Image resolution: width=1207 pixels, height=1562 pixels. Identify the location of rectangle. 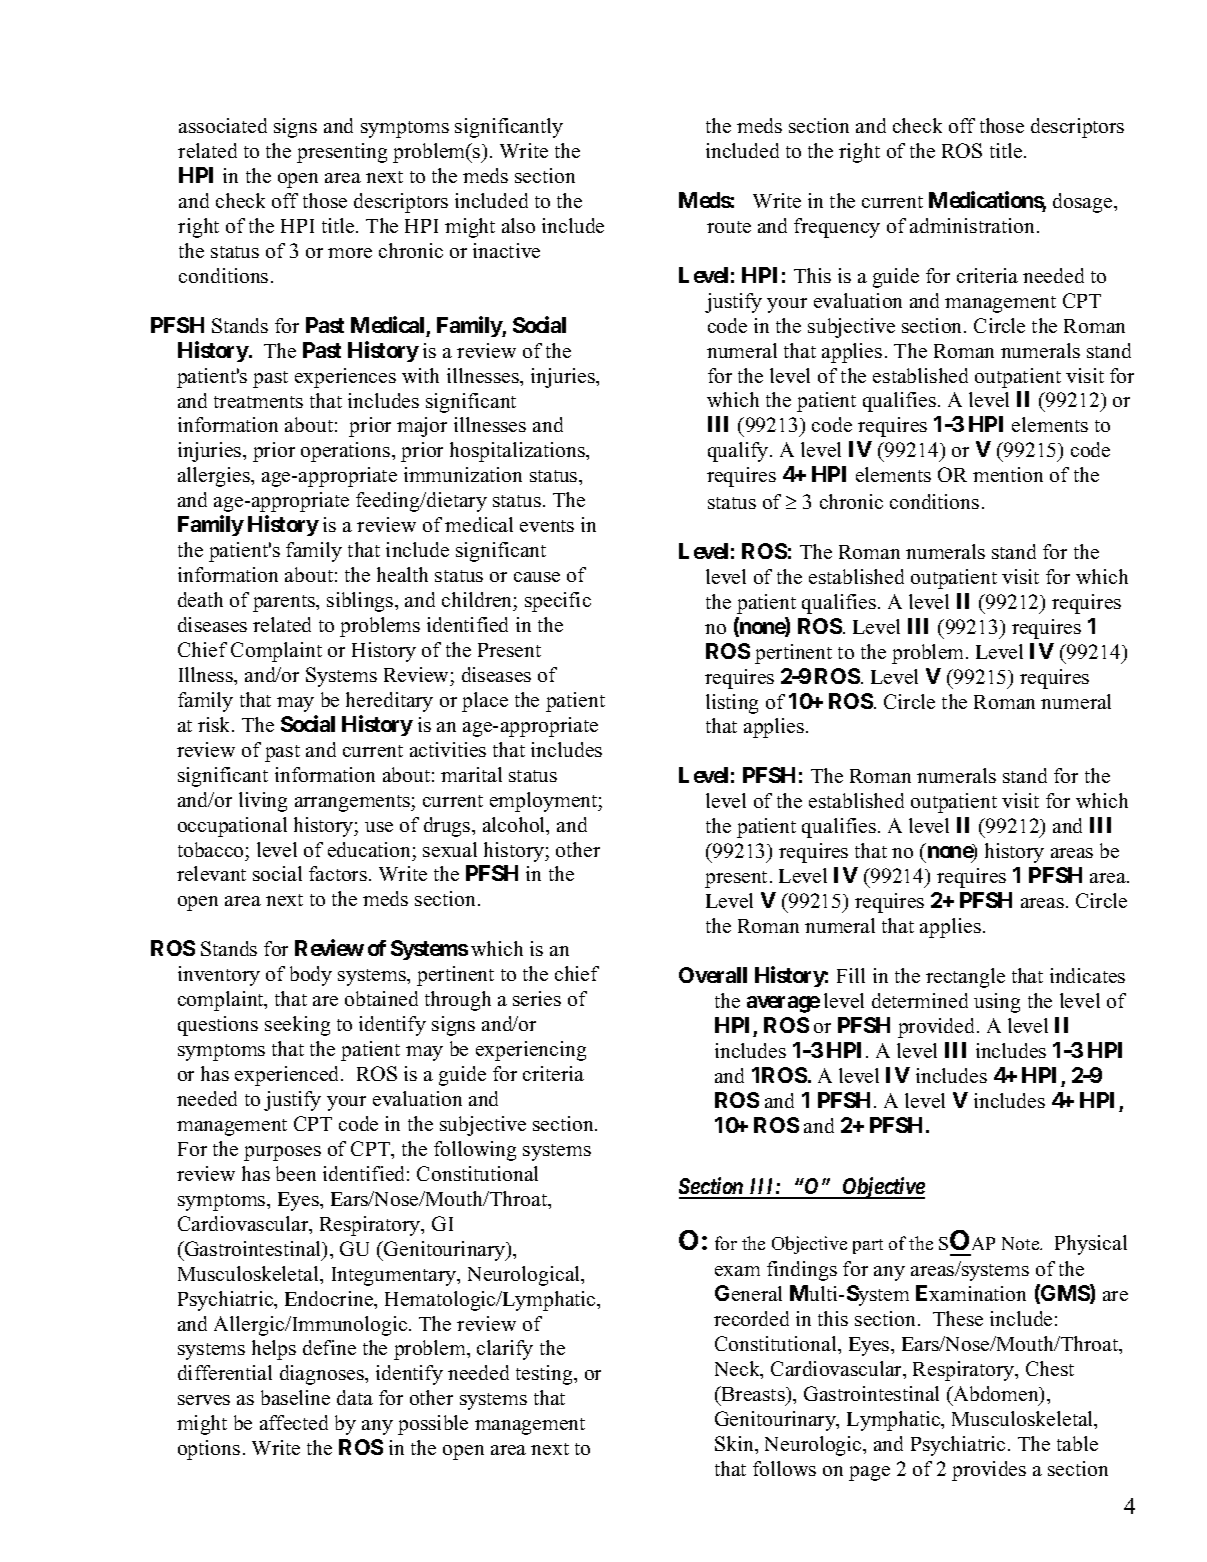
(965, 978).
